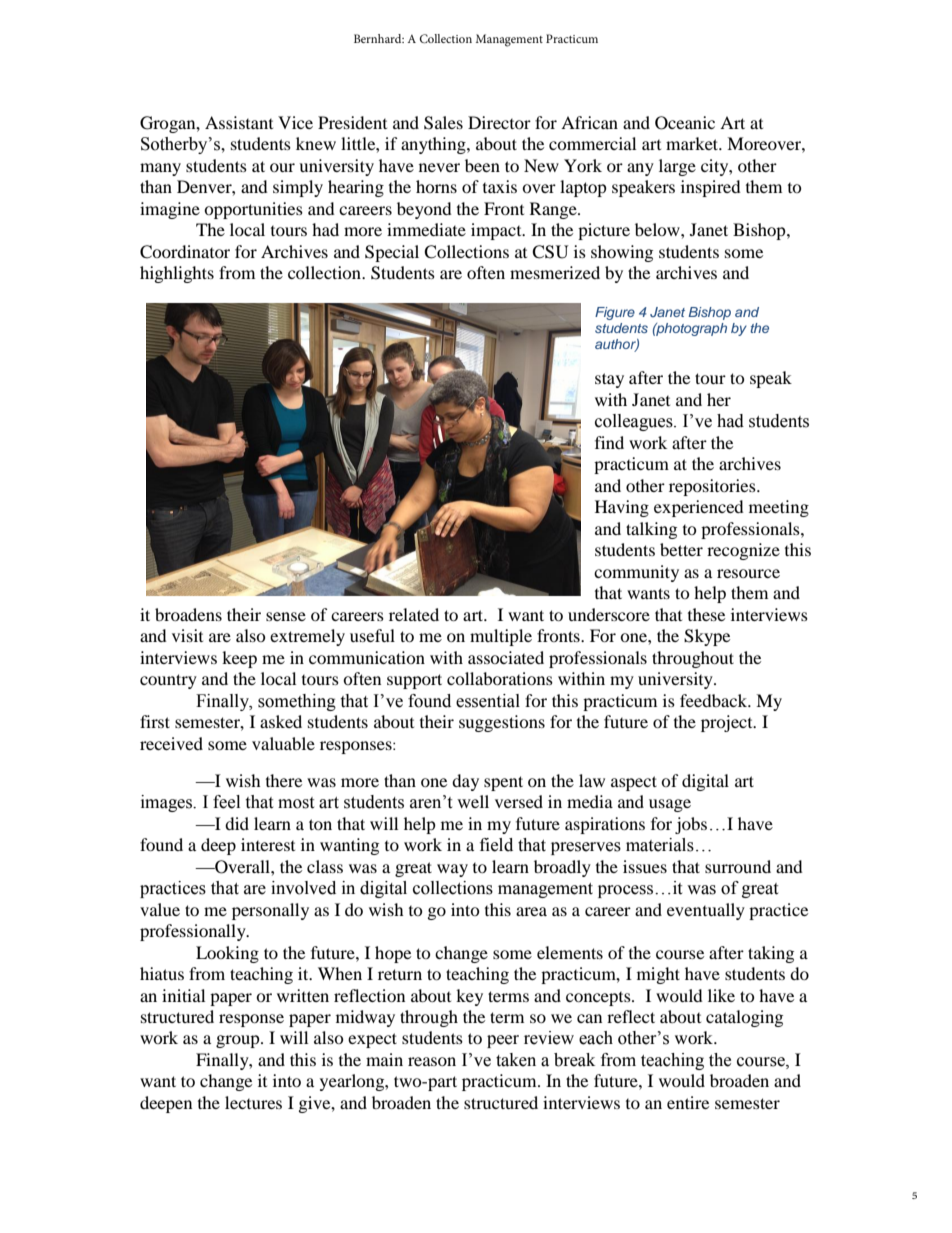 This screenshot has width=952, height=1233. Describe the element at coordinates (239, 1041) in the screenshot. I see `group` at that location.
